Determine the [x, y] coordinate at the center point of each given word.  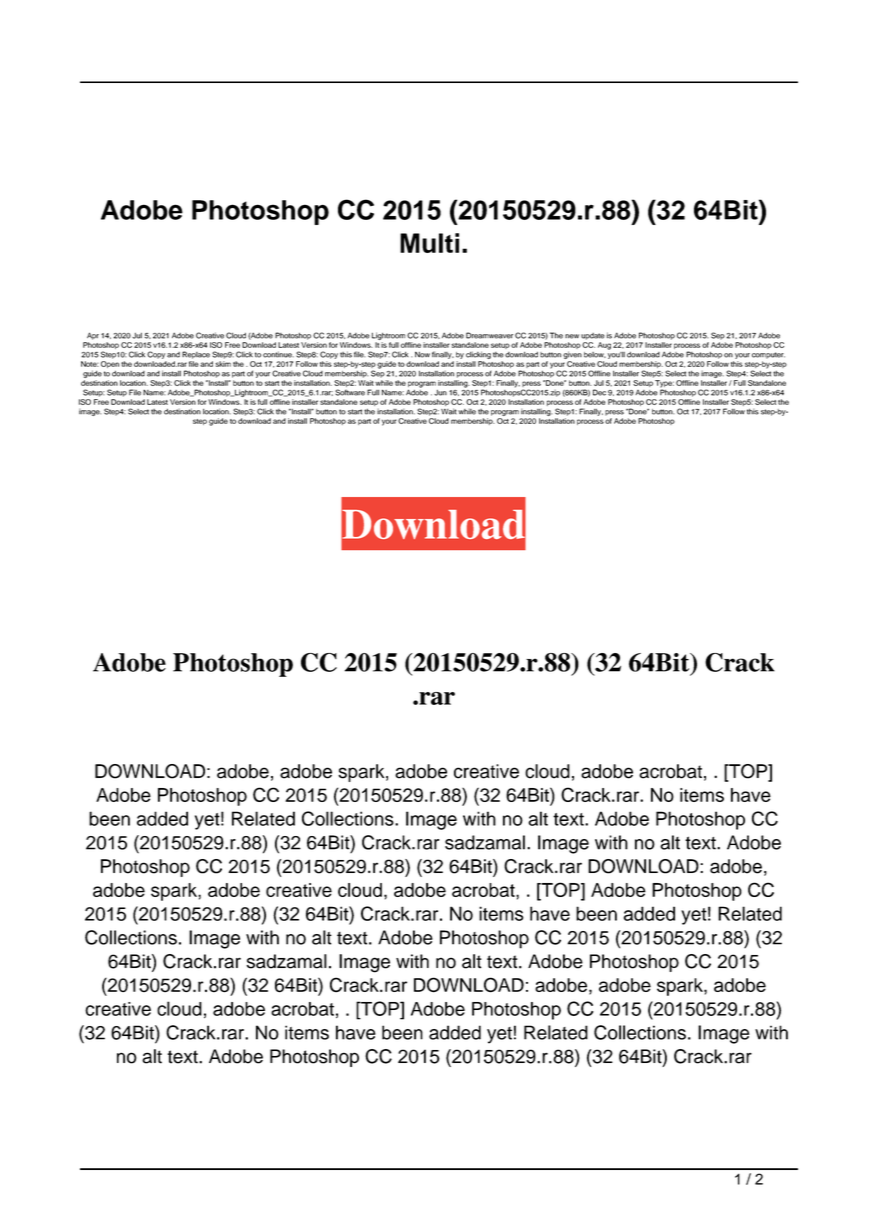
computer [768, 355]
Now [422, 354]
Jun [440, 393]
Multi [429, 243]
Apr [93, 336]
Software [350, 392]
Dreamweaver [489, 335]
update [592, 336]
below [595, 355]
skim [223, 364]
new [572, 336]
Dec [599, 392]
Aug [604, 346]
